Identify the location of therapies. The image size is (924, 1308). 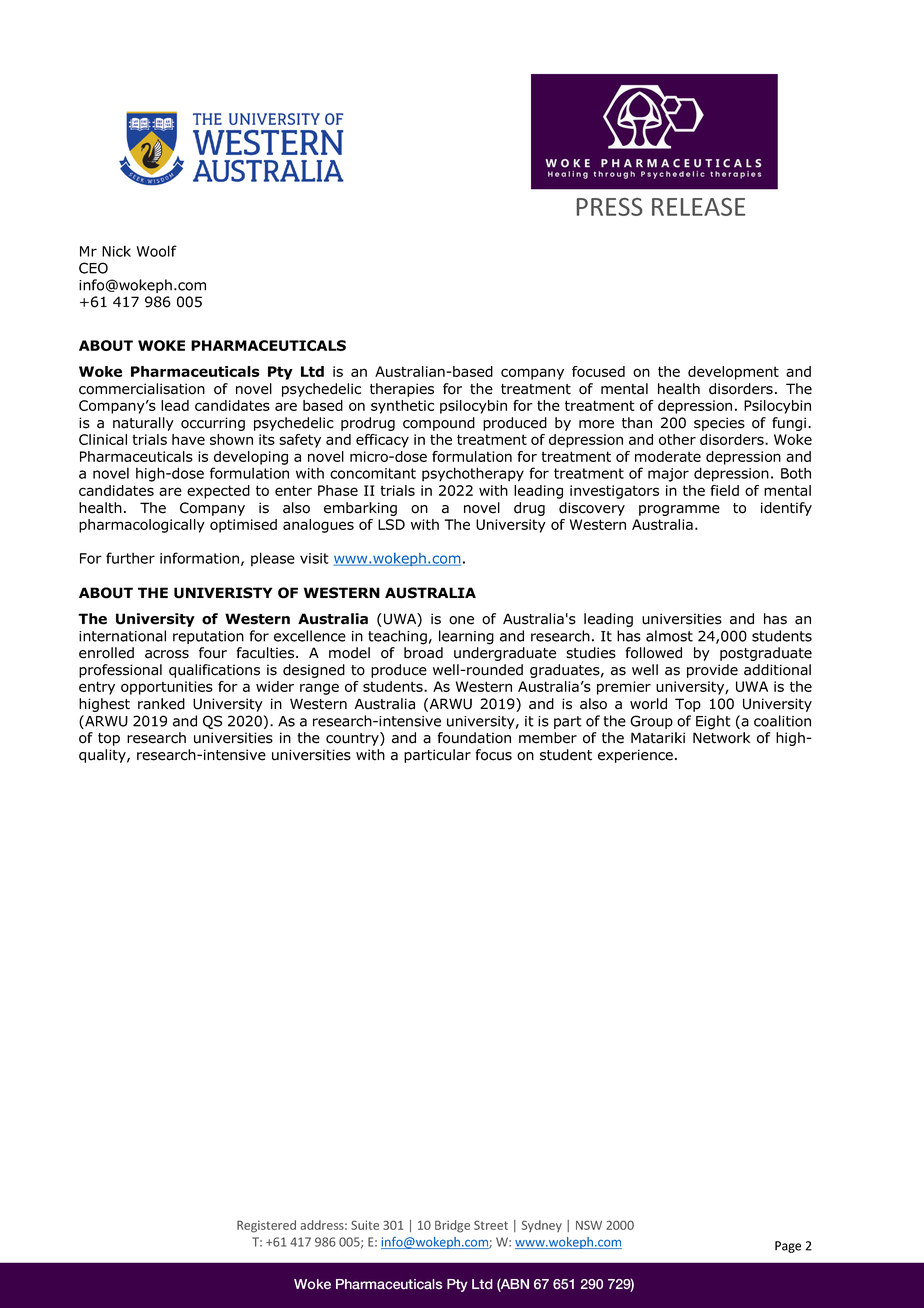
(402, 390).
